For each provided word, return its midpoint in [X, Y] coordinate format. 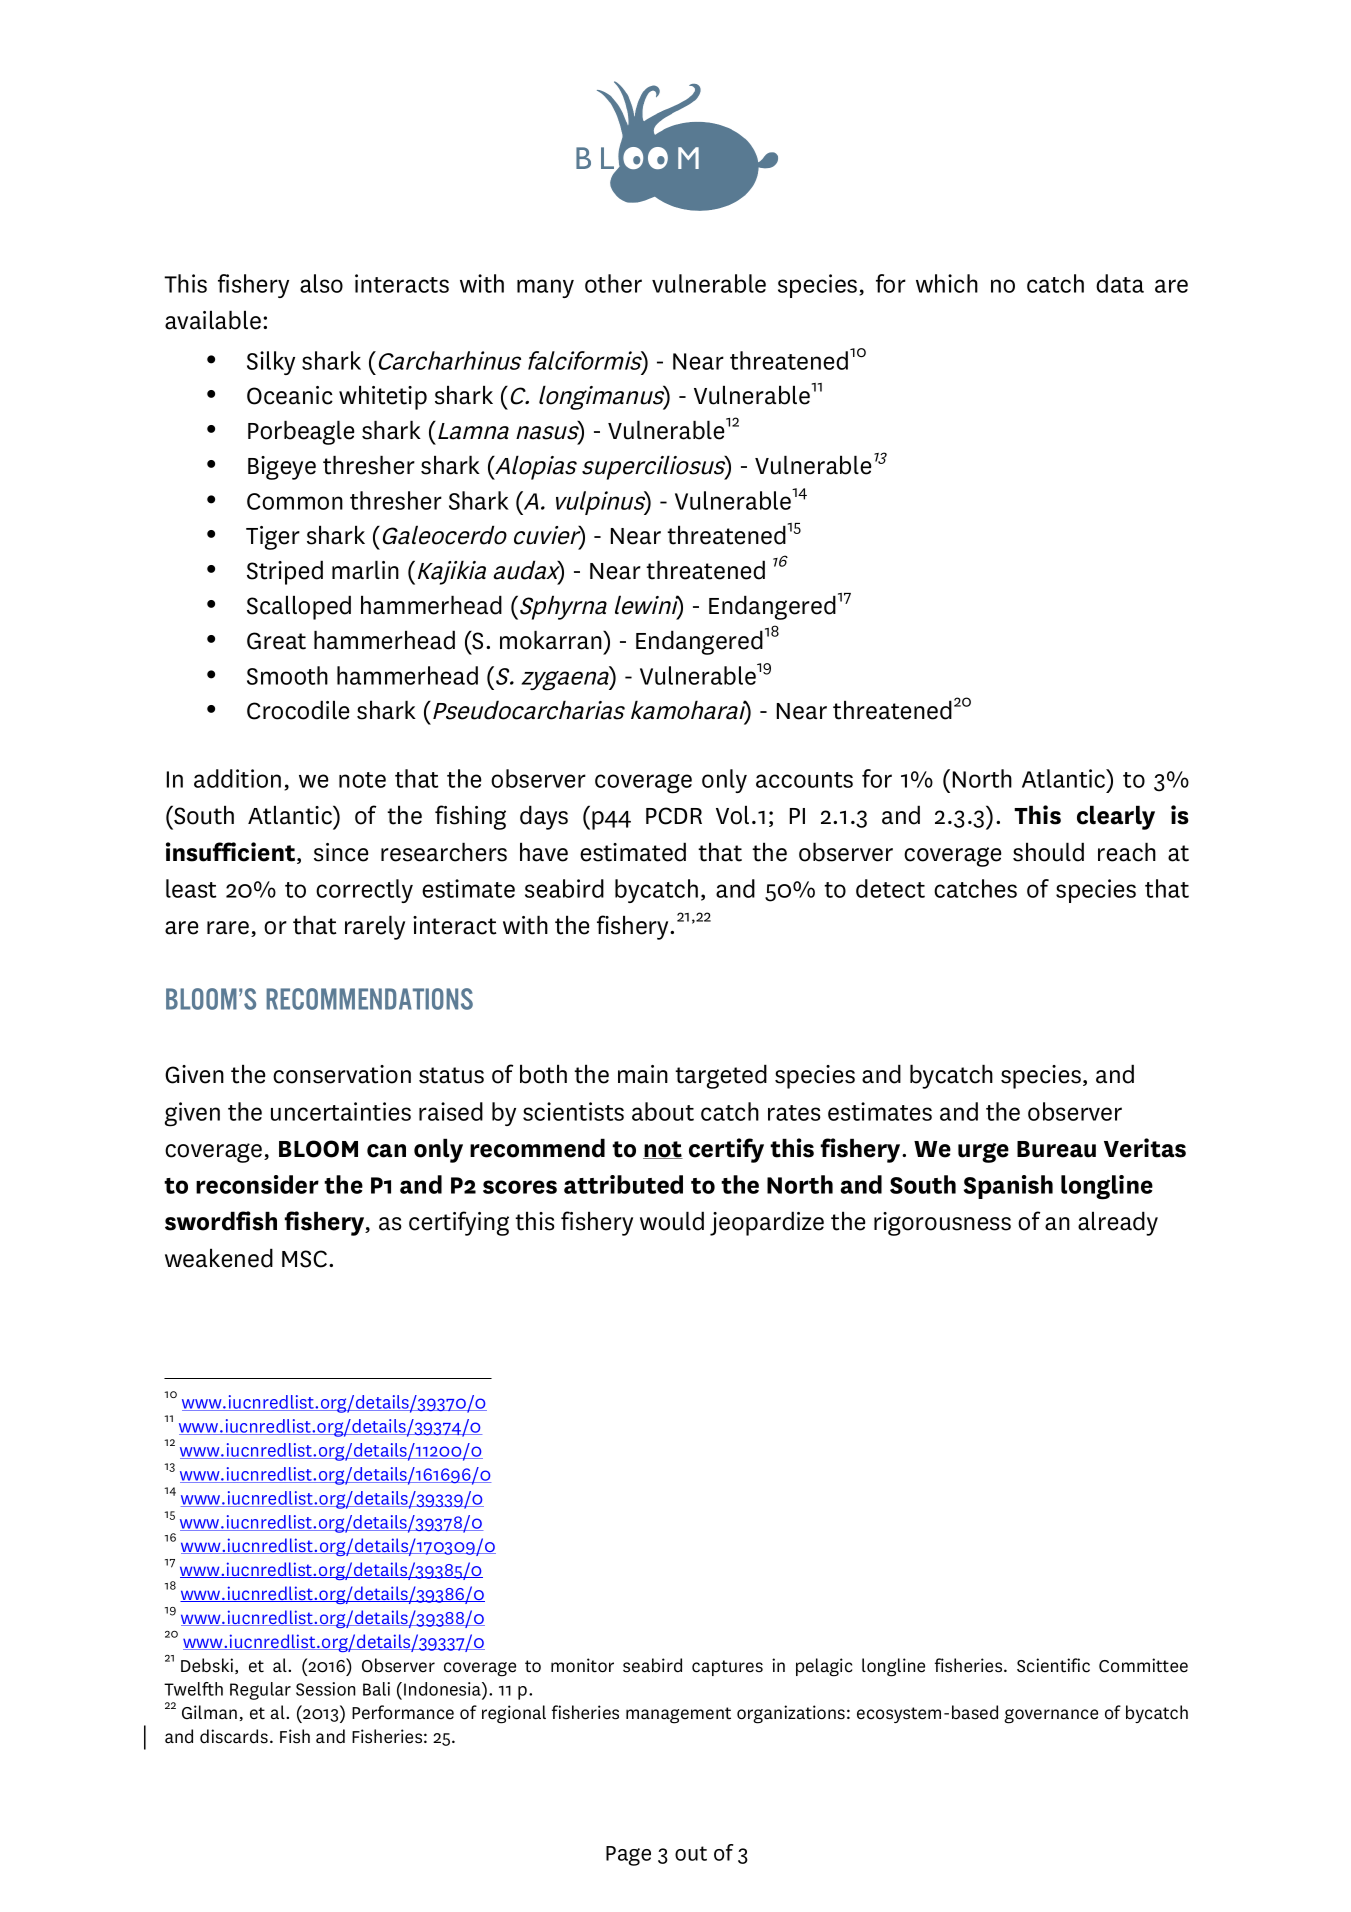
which [947, 283]
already [1118, 1223]
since [341, 852]
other [613, 283]
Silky [271, 363]
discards [234, 1736]
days [544, 817]
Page [628, 1856]
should [1048, 852]
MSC [304, 1259]
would [672, 1221]
